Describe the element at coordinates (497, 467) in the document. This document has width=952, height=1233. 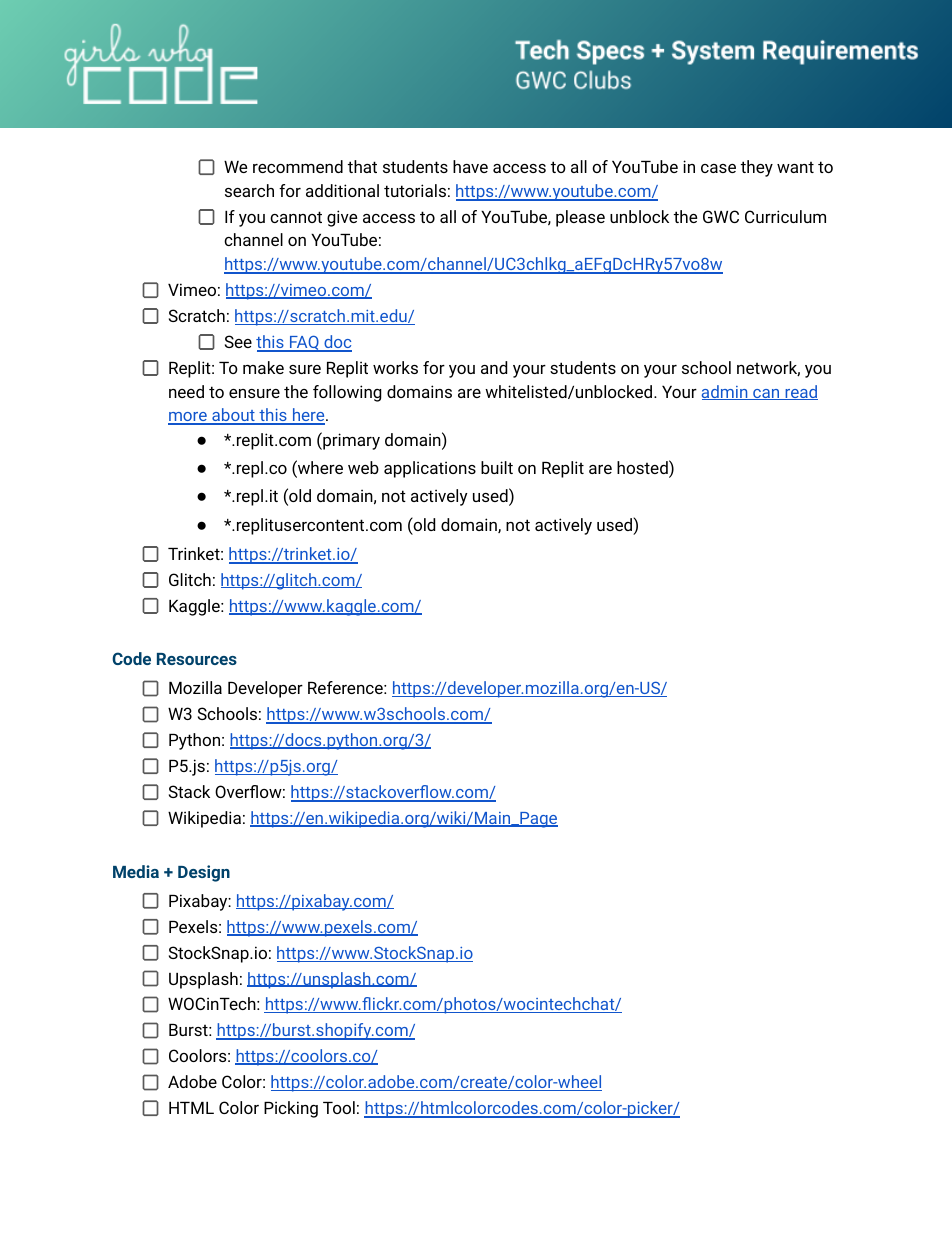
I see `built` at that location.
